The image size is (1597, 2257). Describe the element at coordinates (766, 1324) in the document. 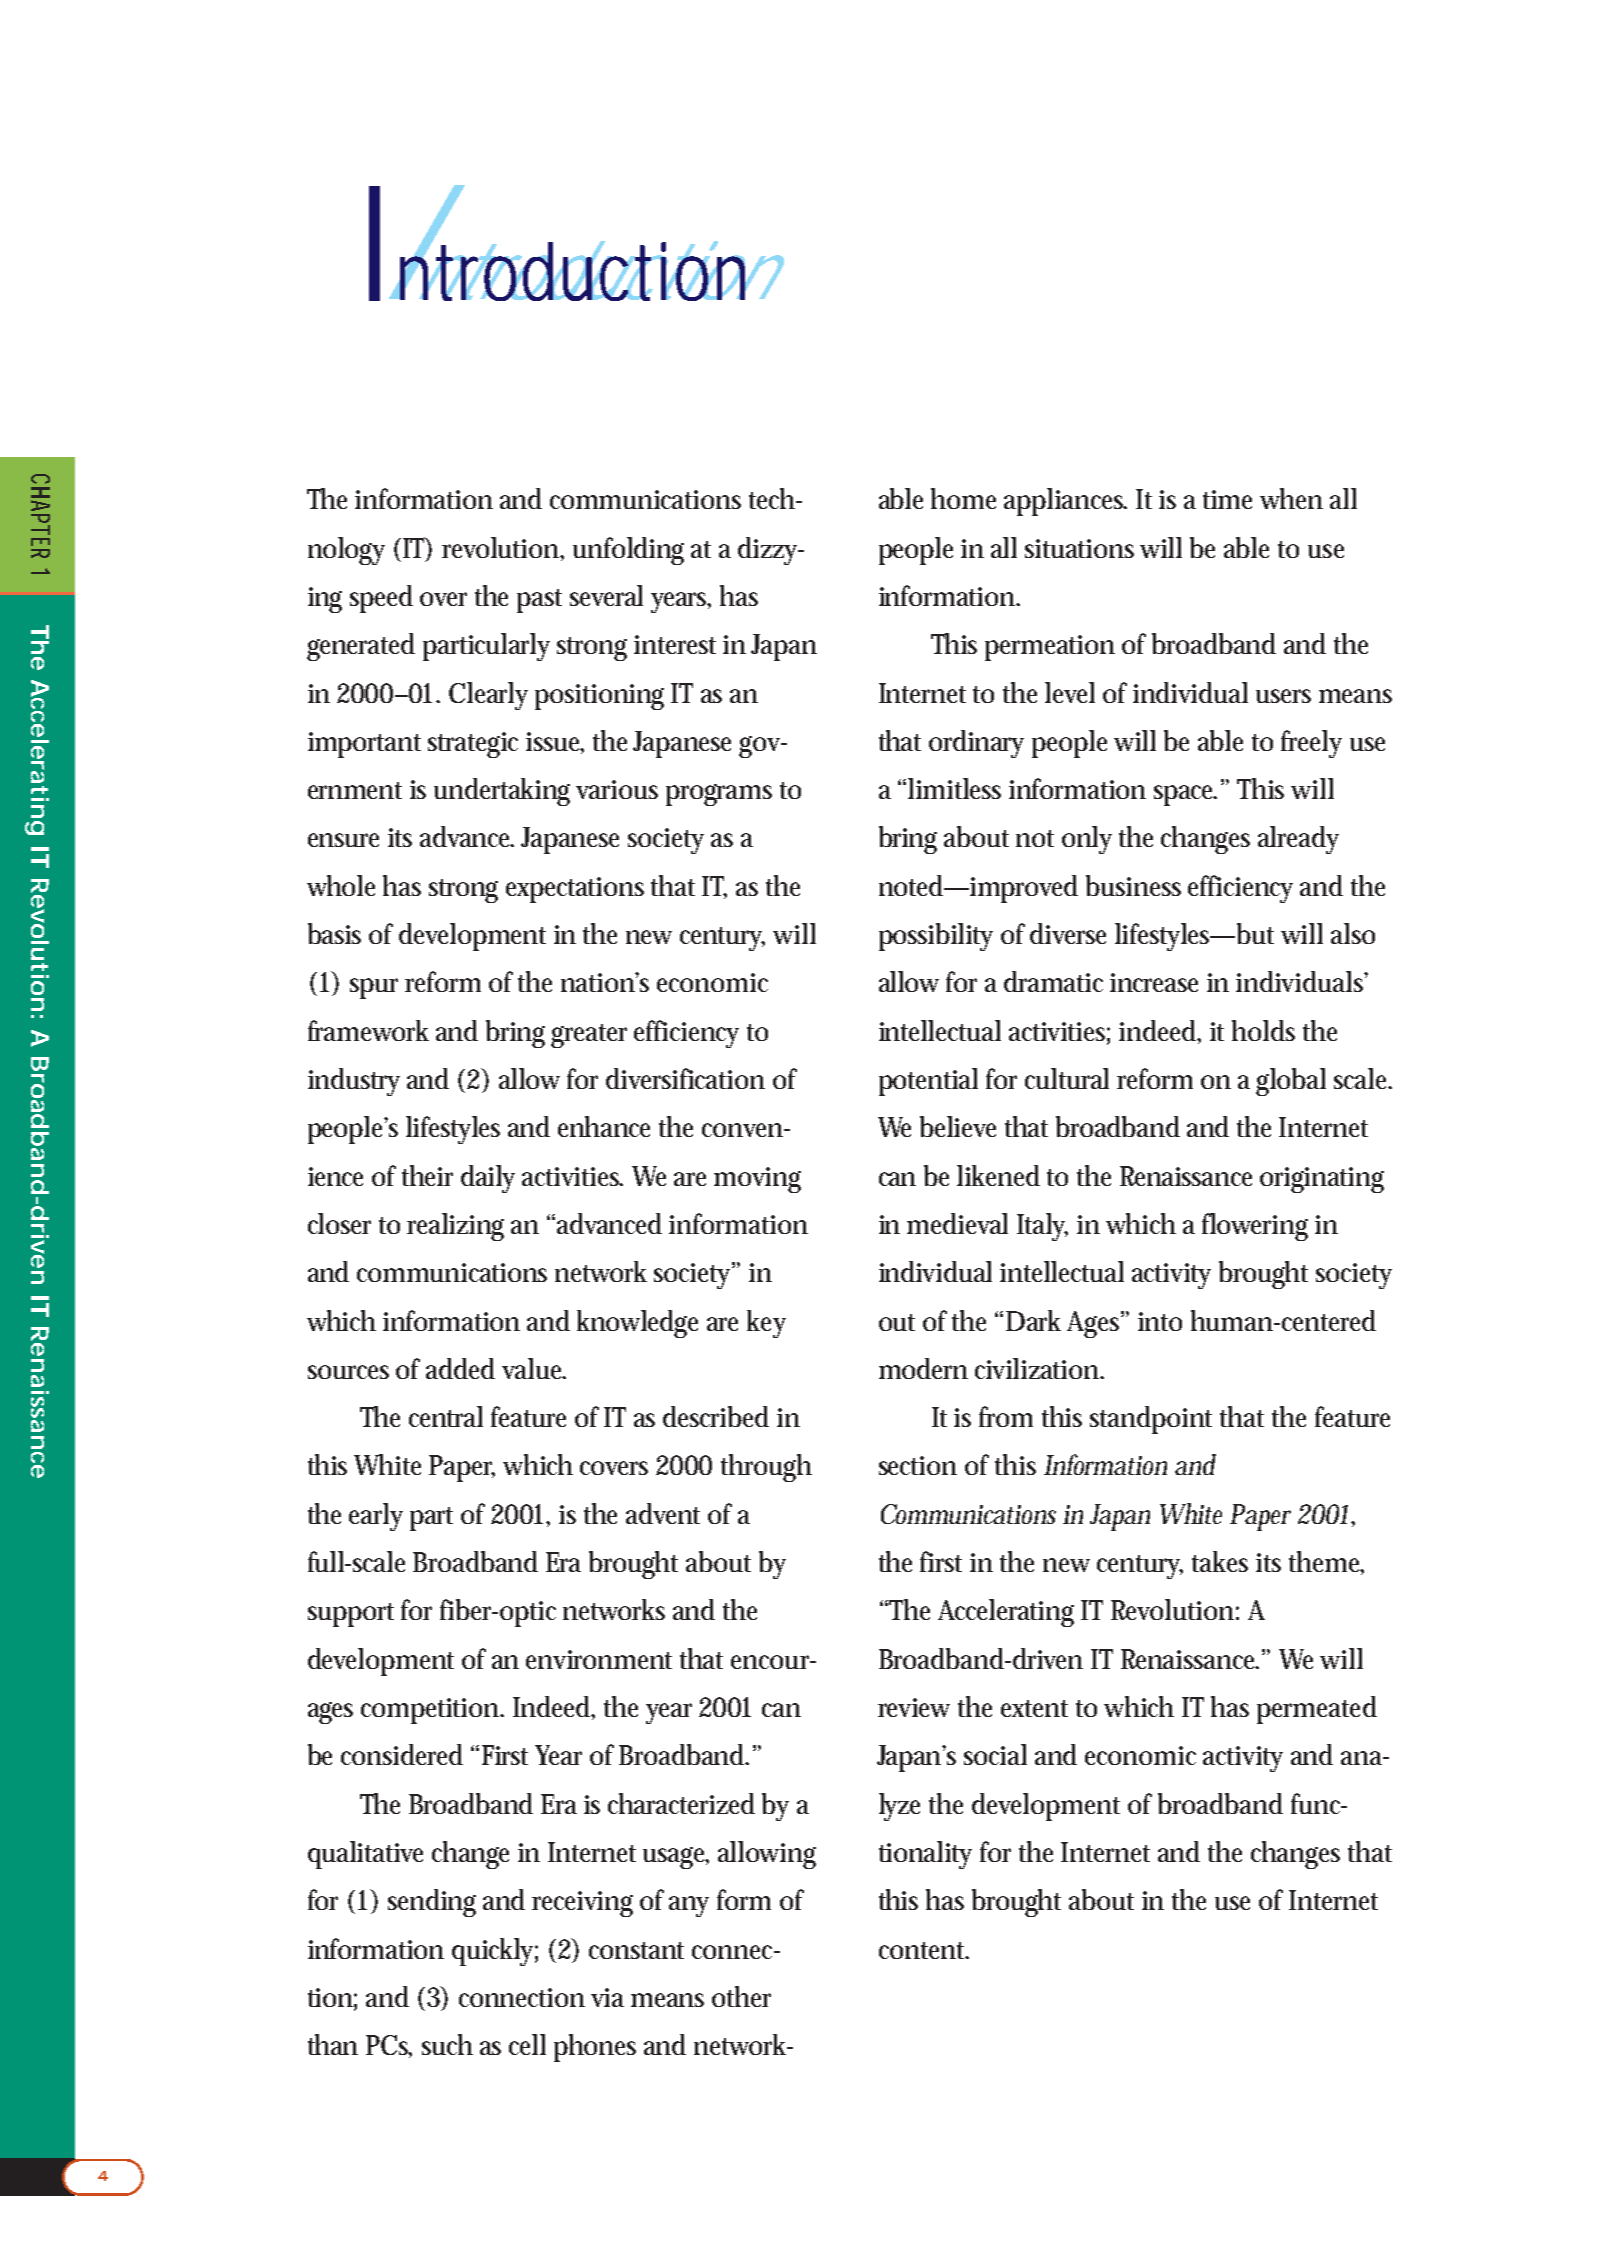

I see `key` at that location.
